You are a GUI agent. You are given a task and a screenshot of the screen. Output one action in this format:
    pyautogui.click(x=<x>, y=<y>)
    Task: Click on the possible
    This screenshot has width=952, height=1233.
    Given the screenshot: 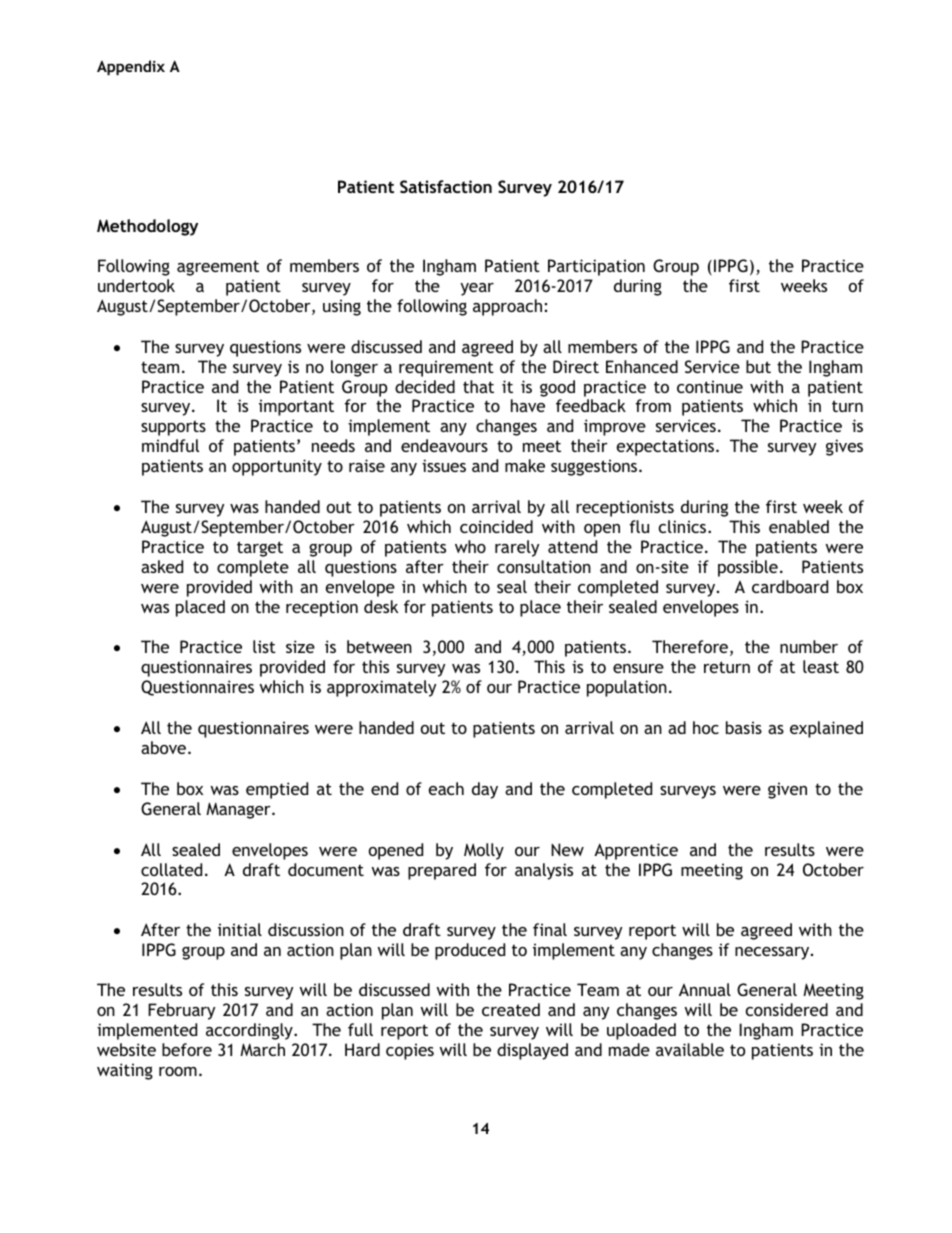 What is the action you would take?
    pyautogui.click(x=748, y=568)
